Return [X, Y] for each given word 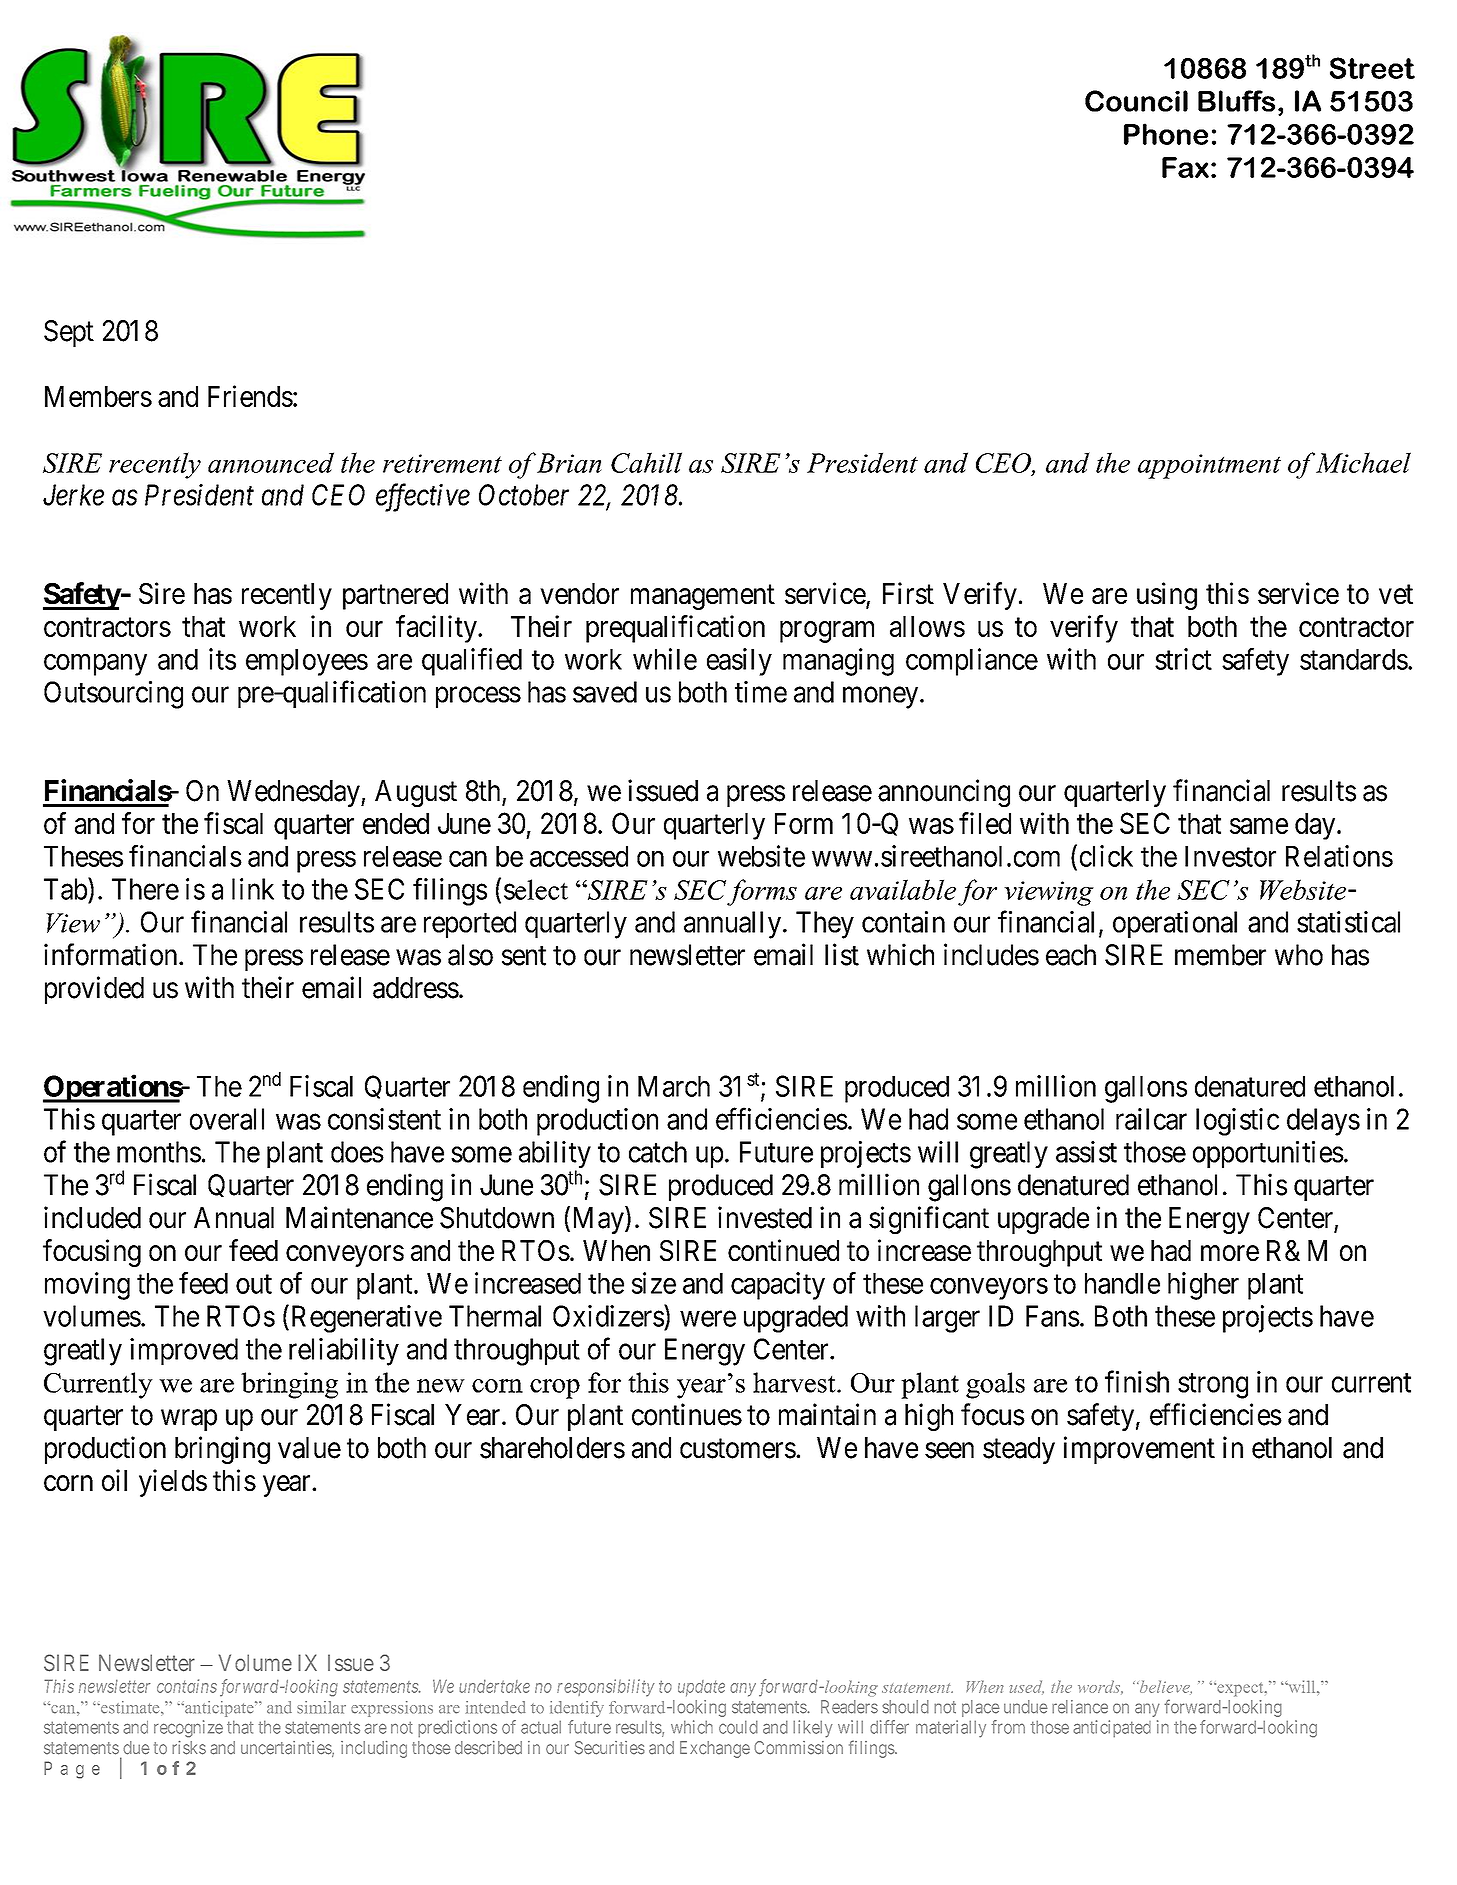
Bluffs [1236, 101]
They [825, 925]
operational [1175, 924]
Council [1136, 101]
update [701, 1688]
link [253, 889]
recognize [188, 1729]
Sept [69, 333]
